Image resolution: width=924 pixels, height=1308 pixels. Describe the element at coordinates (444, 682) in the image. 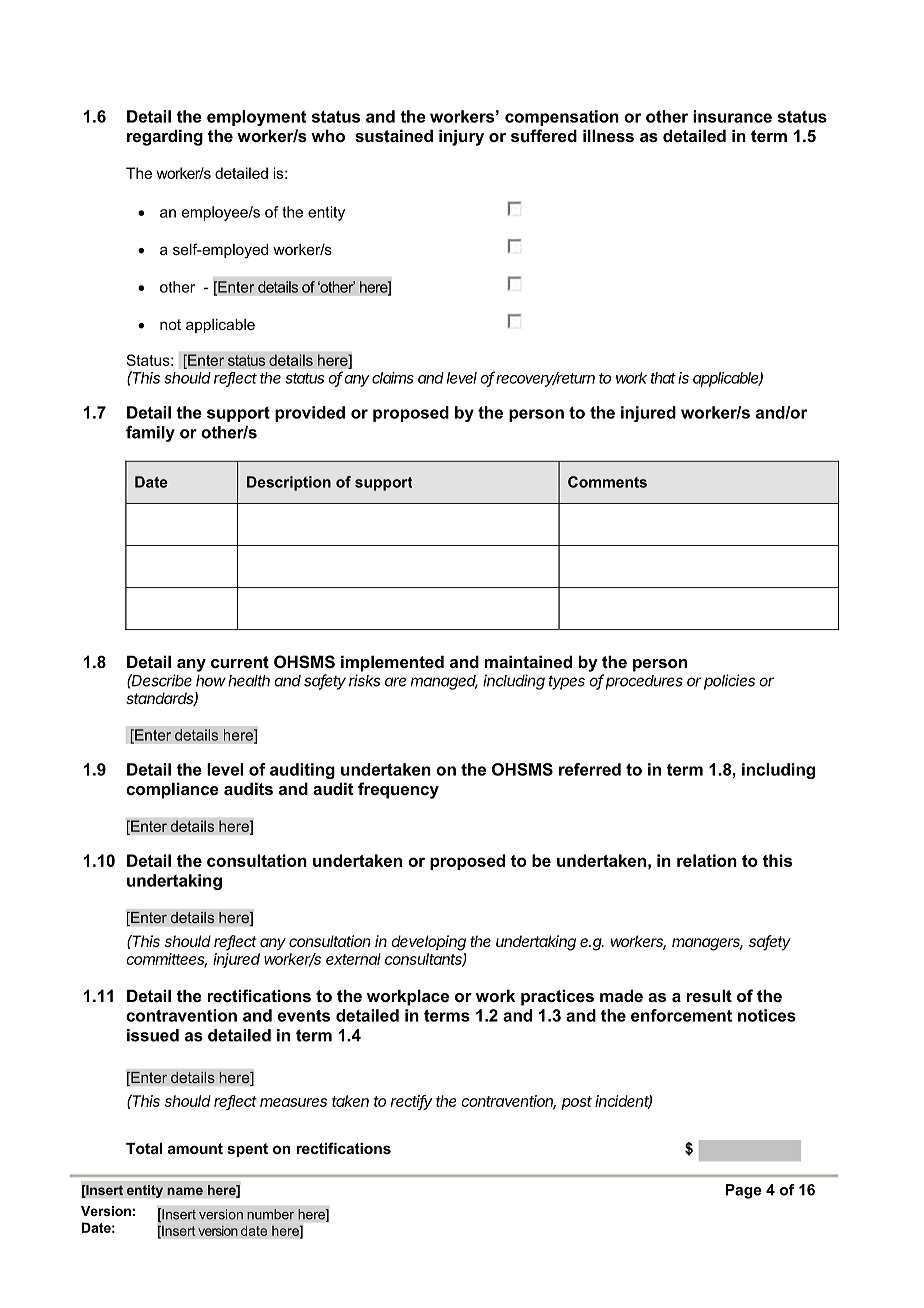

I see `managed` at that location.
